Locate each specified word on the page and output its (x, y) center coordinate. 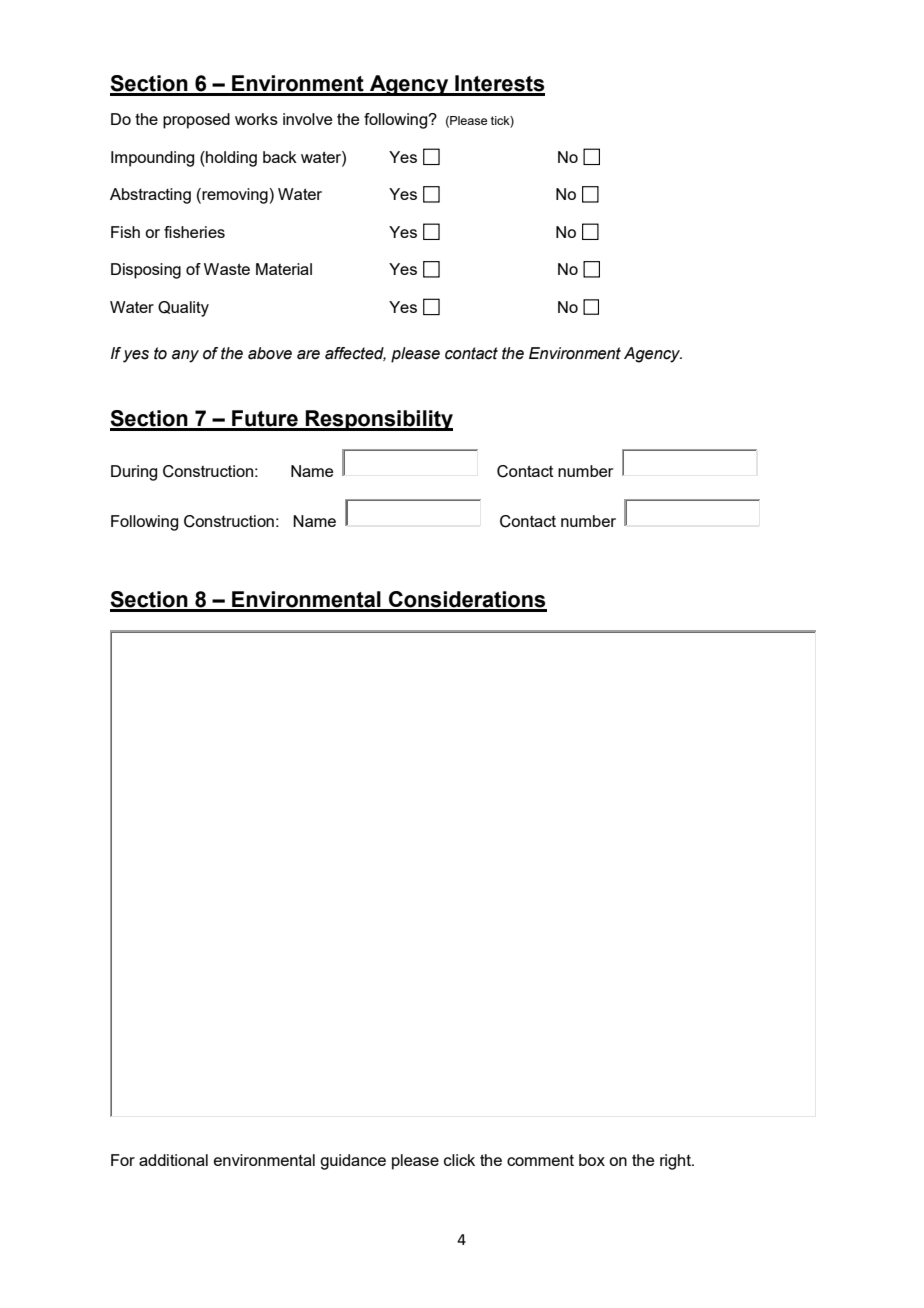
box (592, 1160)
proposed (196, 121)
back (280, 157)
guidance (353, 1162)
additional (173, 1160)
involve (307, 119)
